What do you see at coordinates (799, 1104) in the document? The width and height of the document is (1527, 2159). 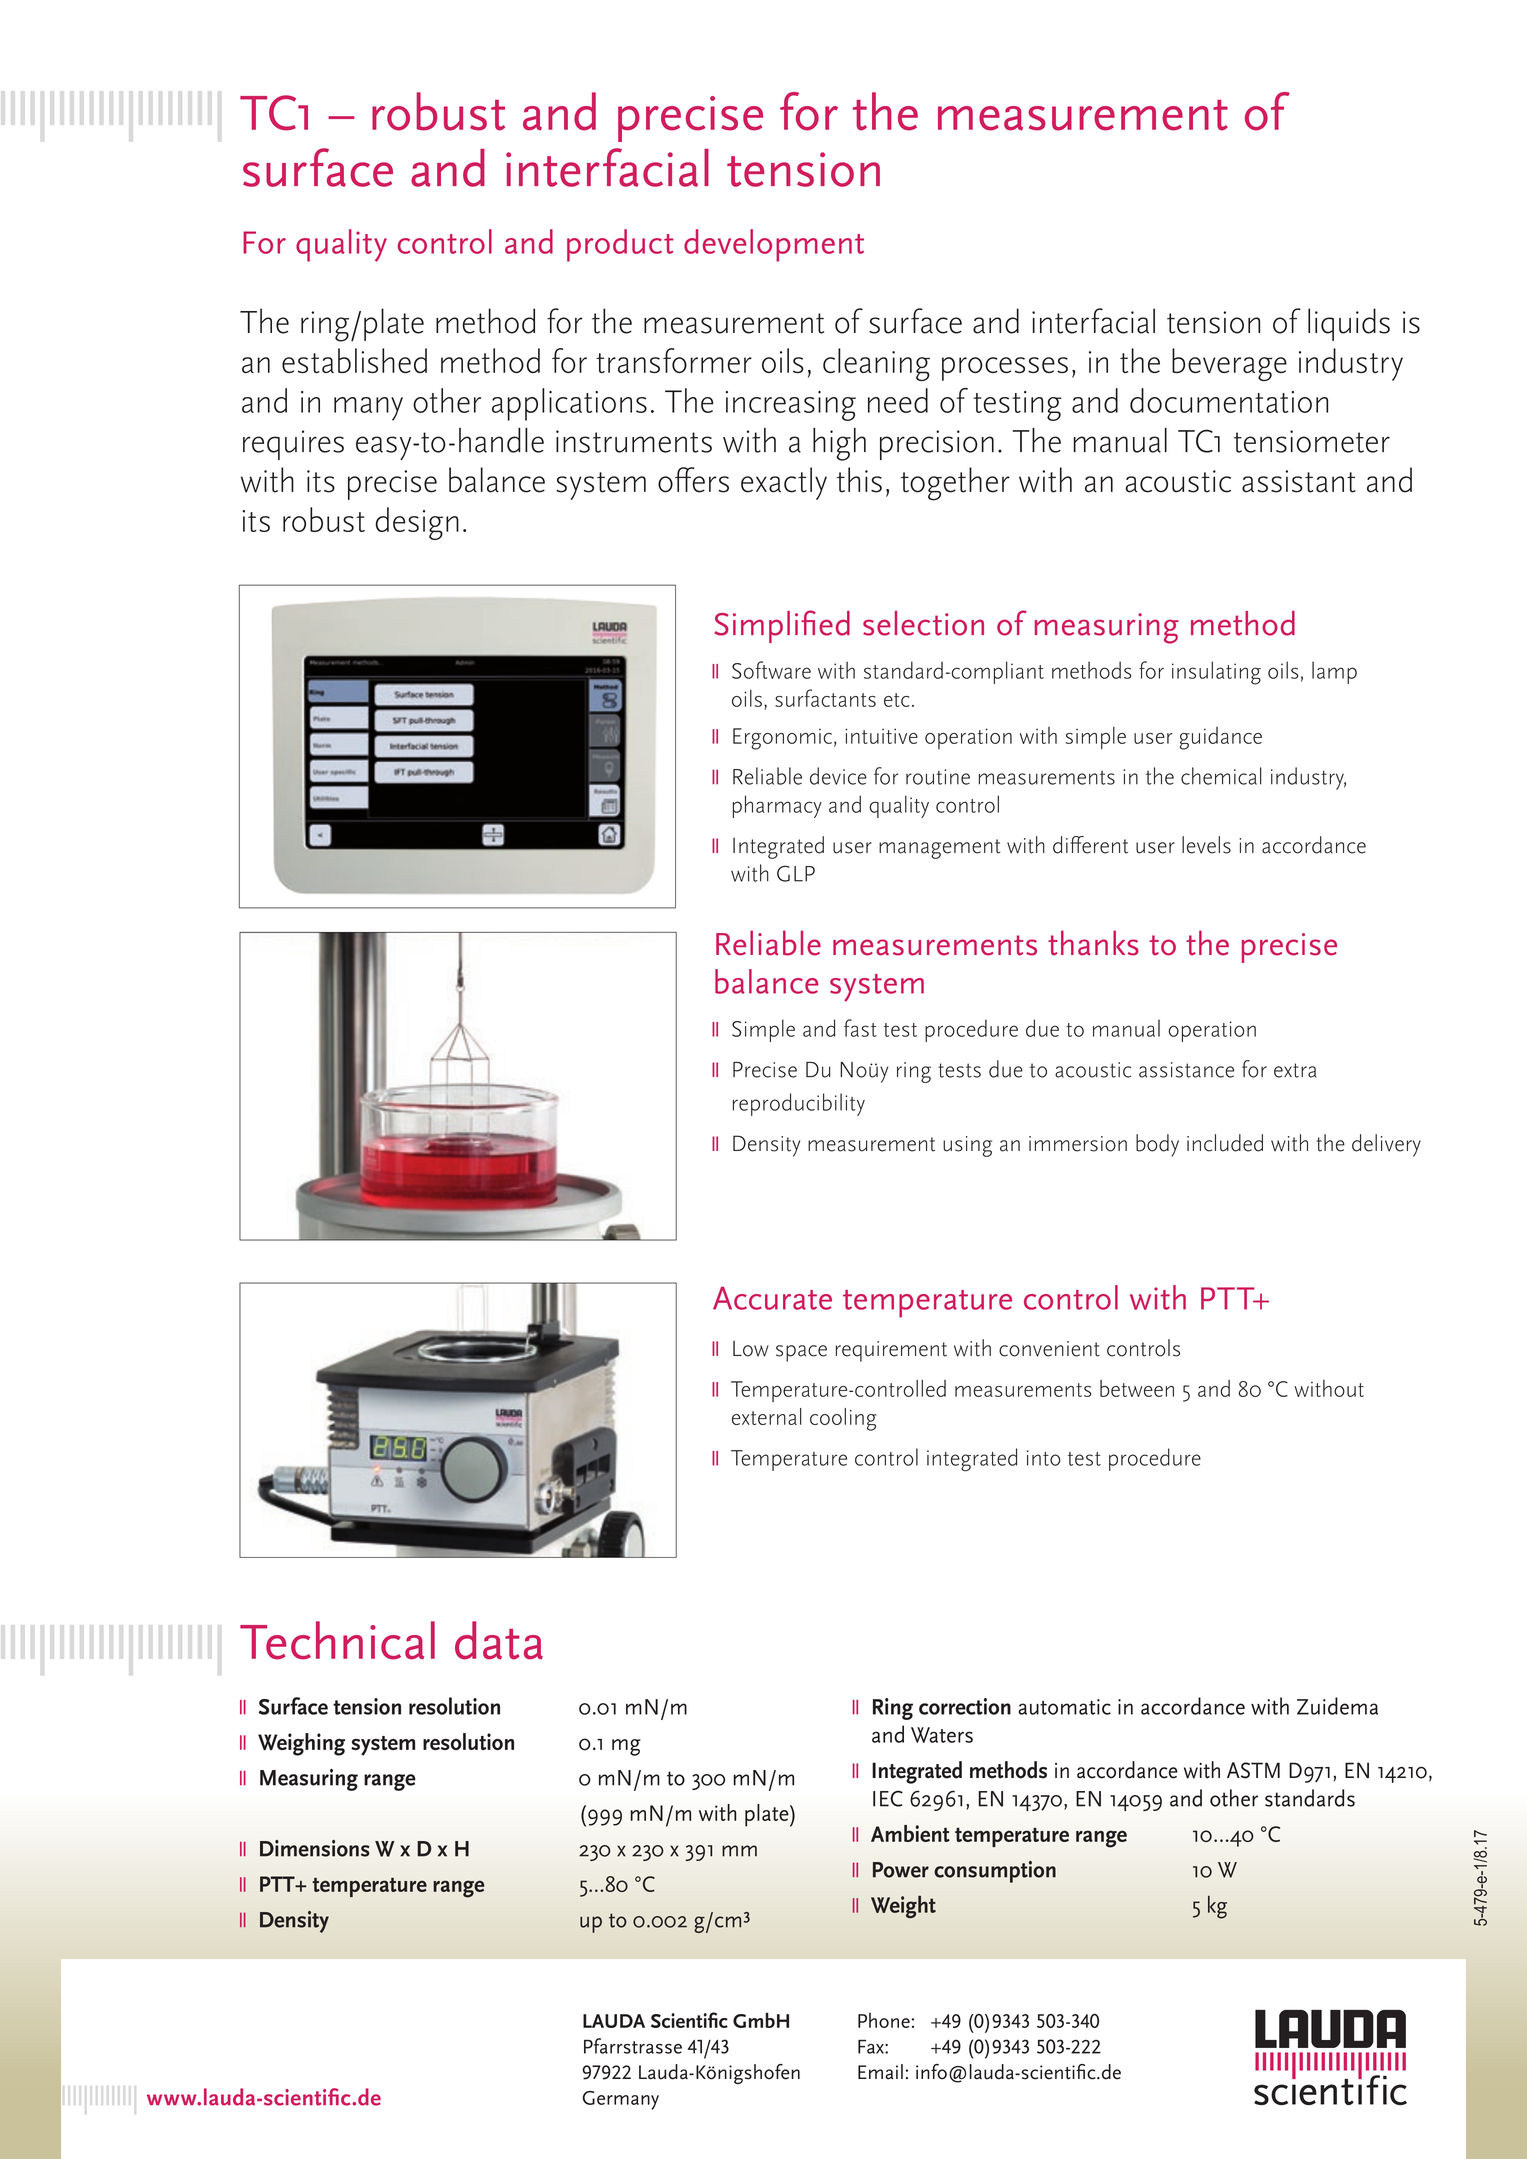 I see `reproducibility` at bounding box center [799, 1104].
